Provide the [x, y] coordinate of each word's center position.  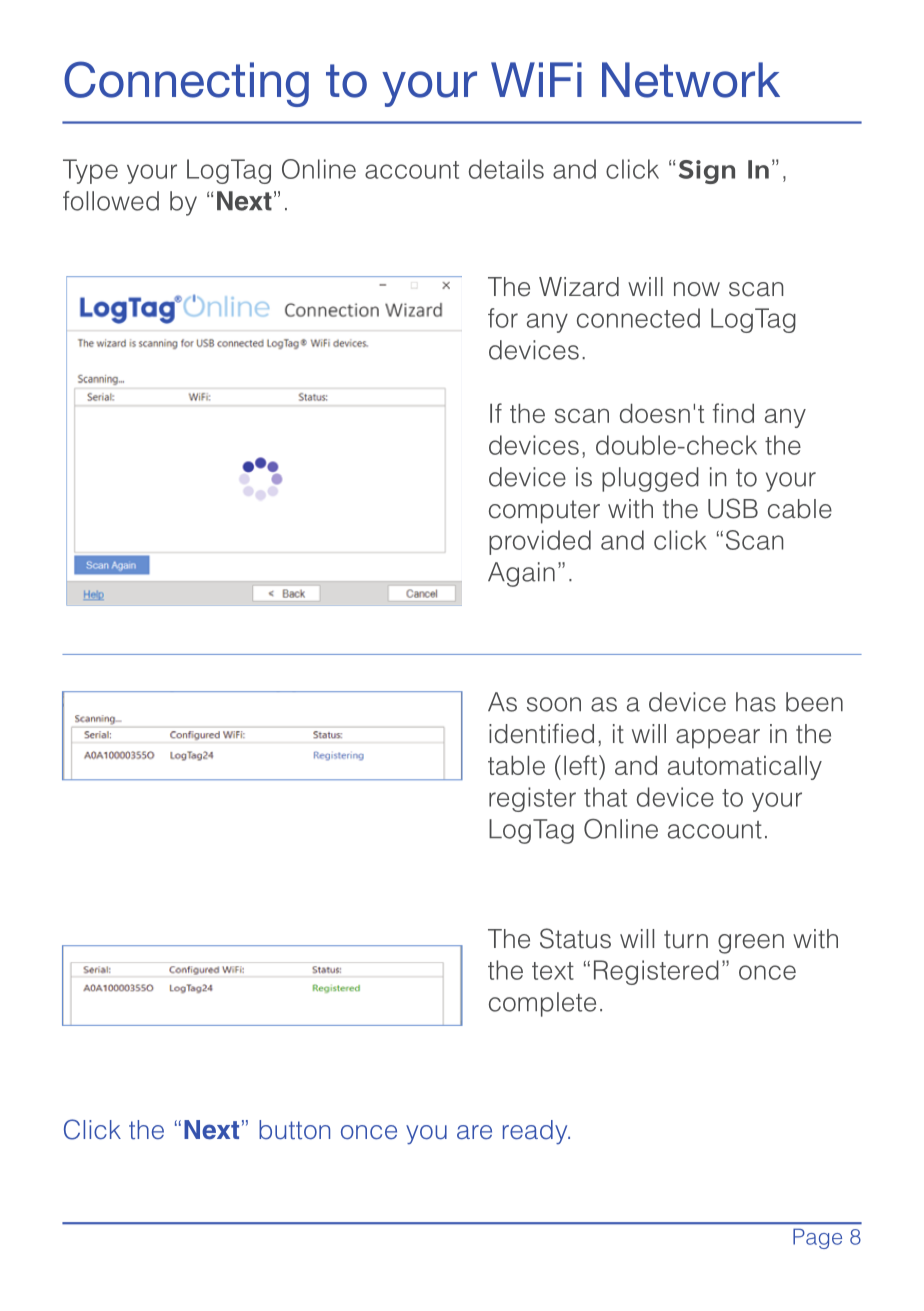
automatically [745, 767]
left [580, 765]
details [506, 169]
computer [544, 512]
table [516, 765]
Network [691, 80]
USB [733, 508]
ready [536, 1132]
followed [111, 201]
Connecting [186, 84]
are [474, 1132]
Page [817, 1238]
